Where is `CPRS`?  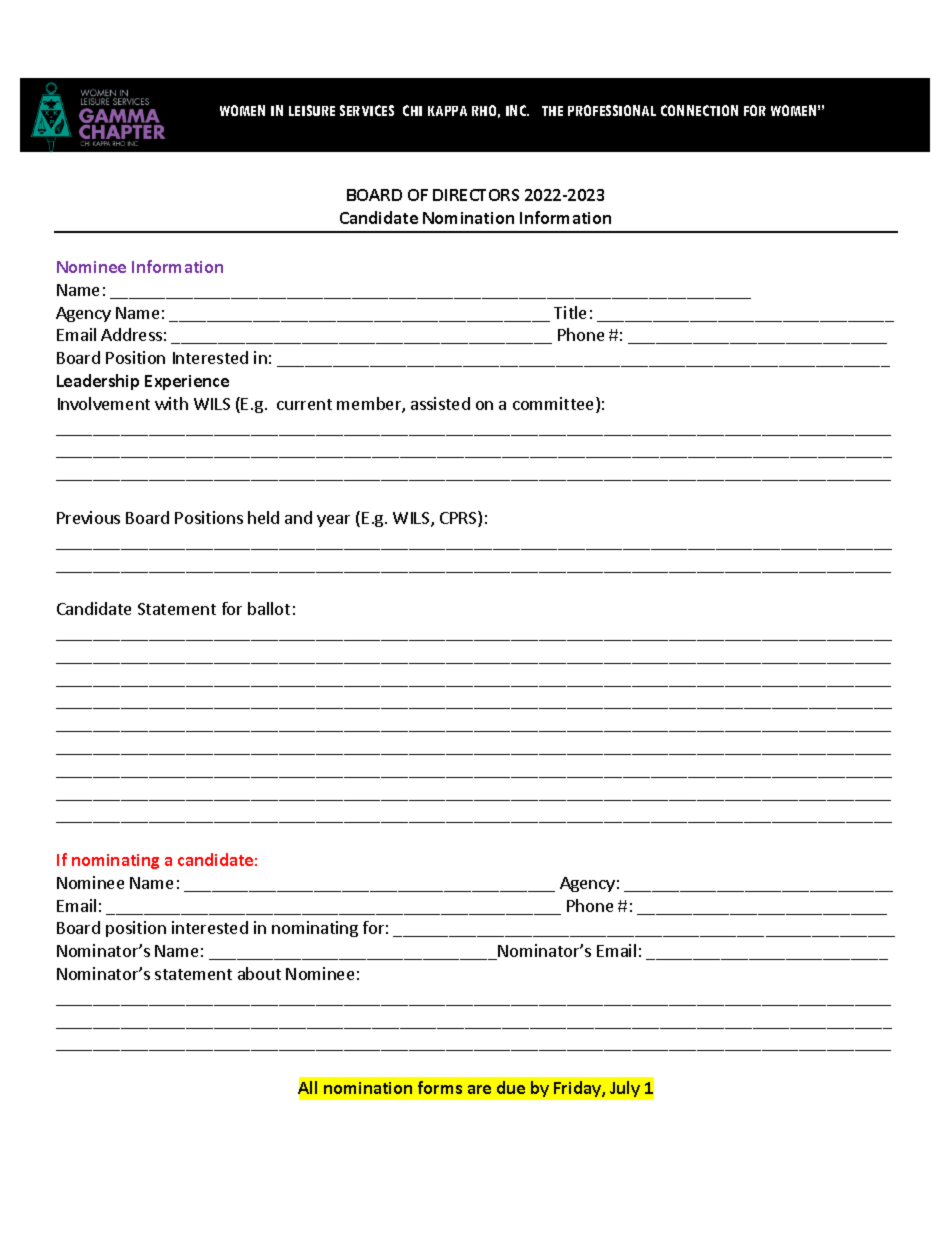
CPRS is located at coordinates (459, 519).
